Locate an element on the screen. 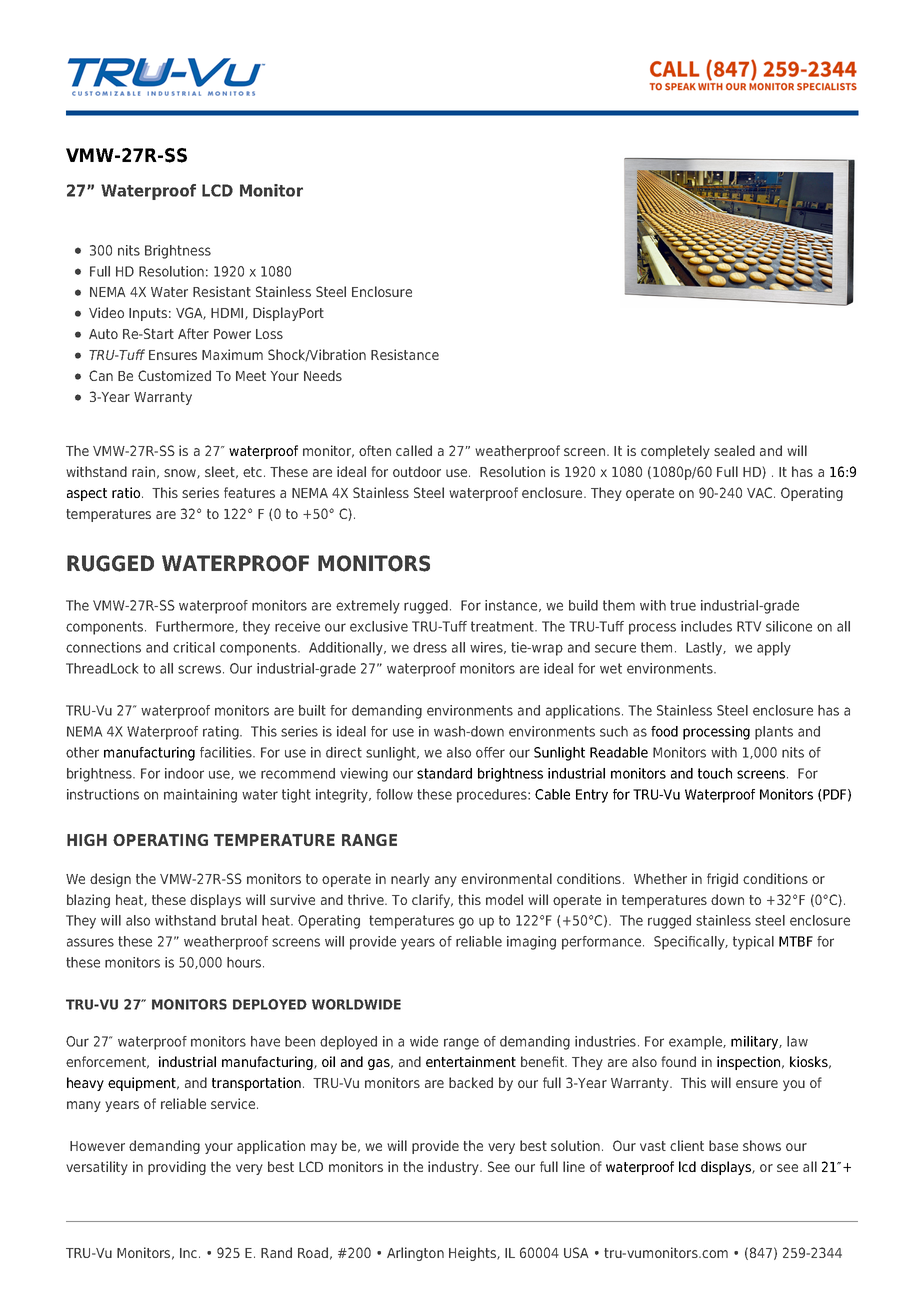  outdoor is located at coordinates (417, 471).
